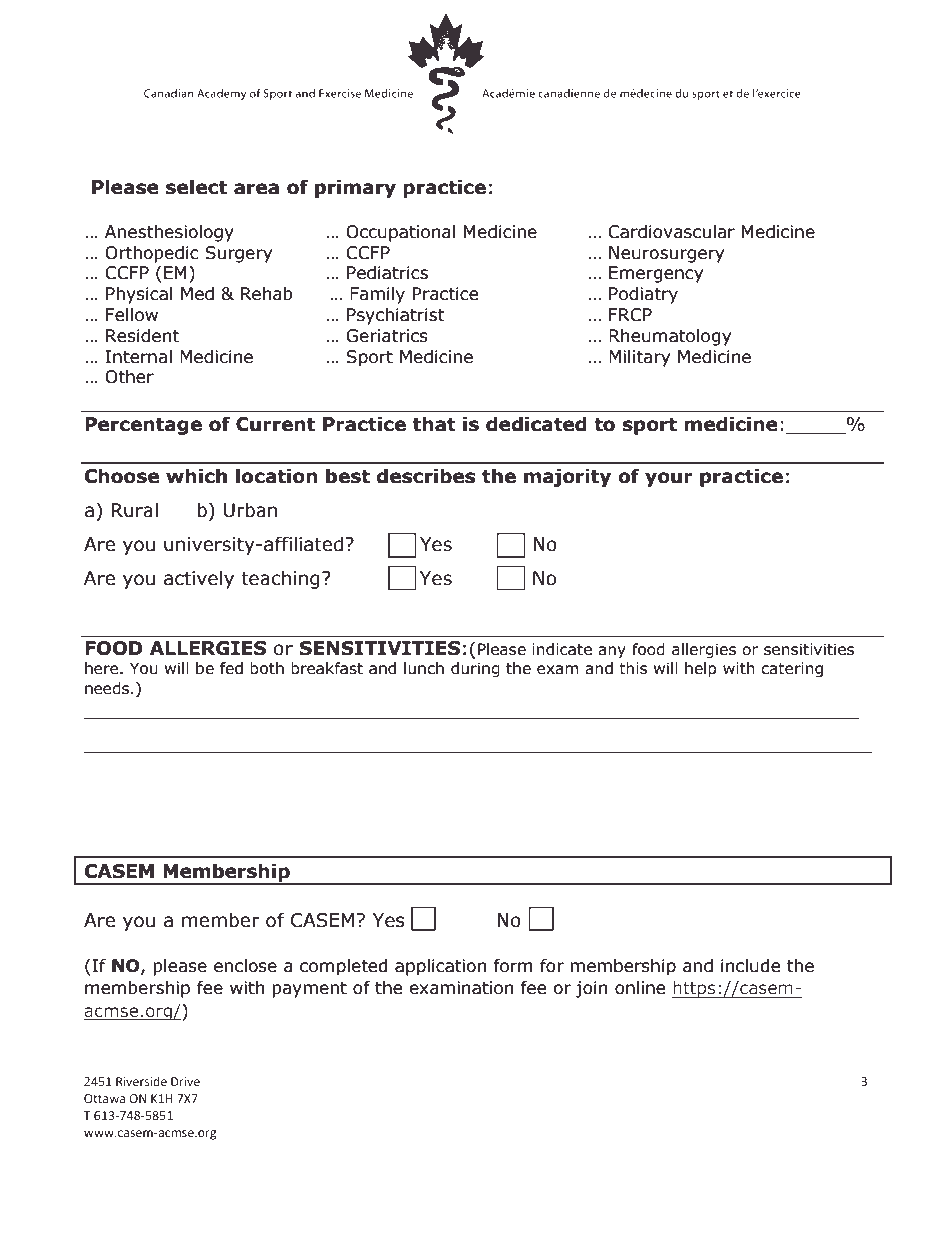 Image resolution: width=952 pixels, height=1233 pixels. Describe the element at coordinates (640, 988) in the screenshot. I see `online` at that location.
